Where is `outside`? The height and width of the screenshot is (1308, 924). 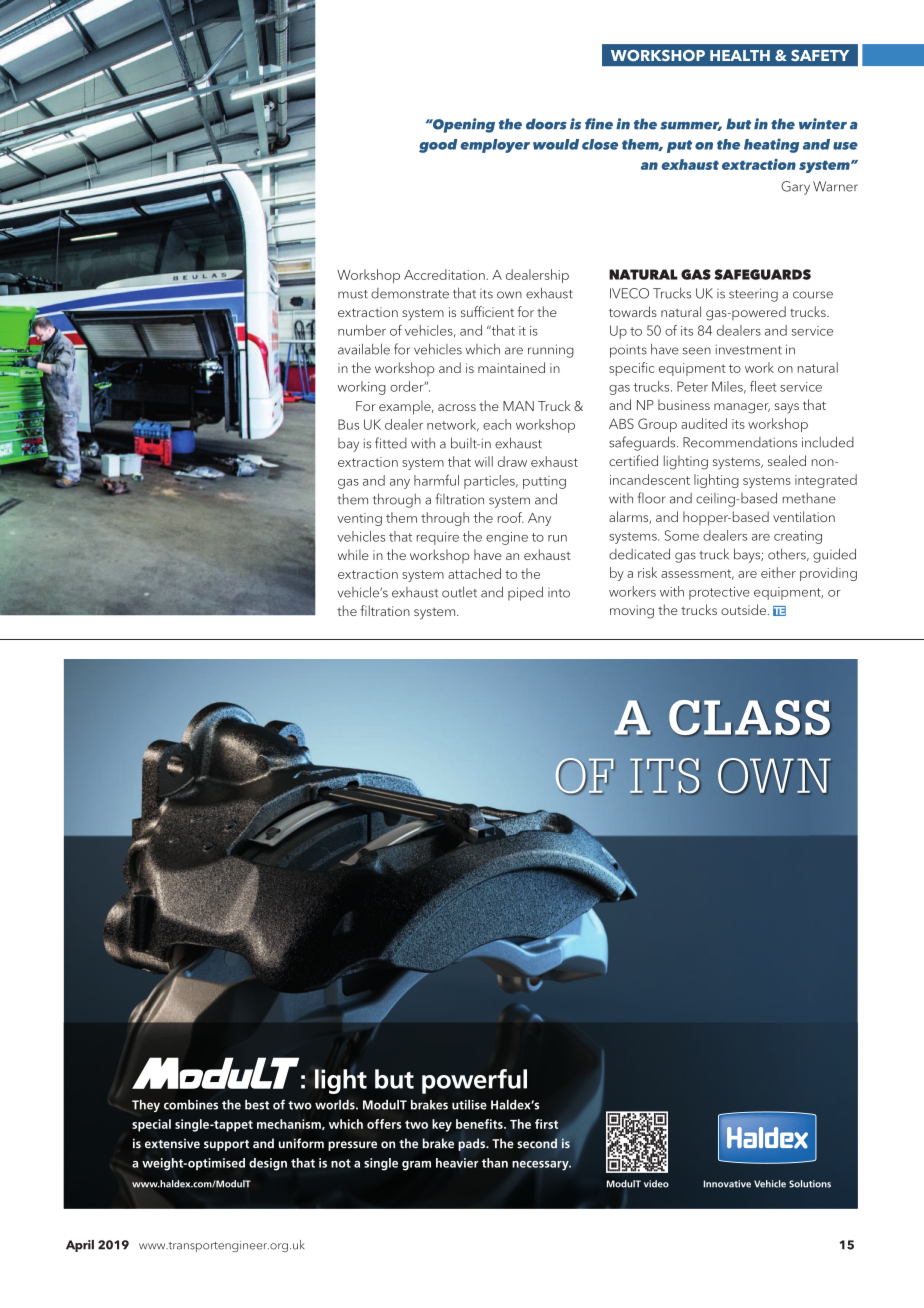
outside is located at coordinates (745, 609).
